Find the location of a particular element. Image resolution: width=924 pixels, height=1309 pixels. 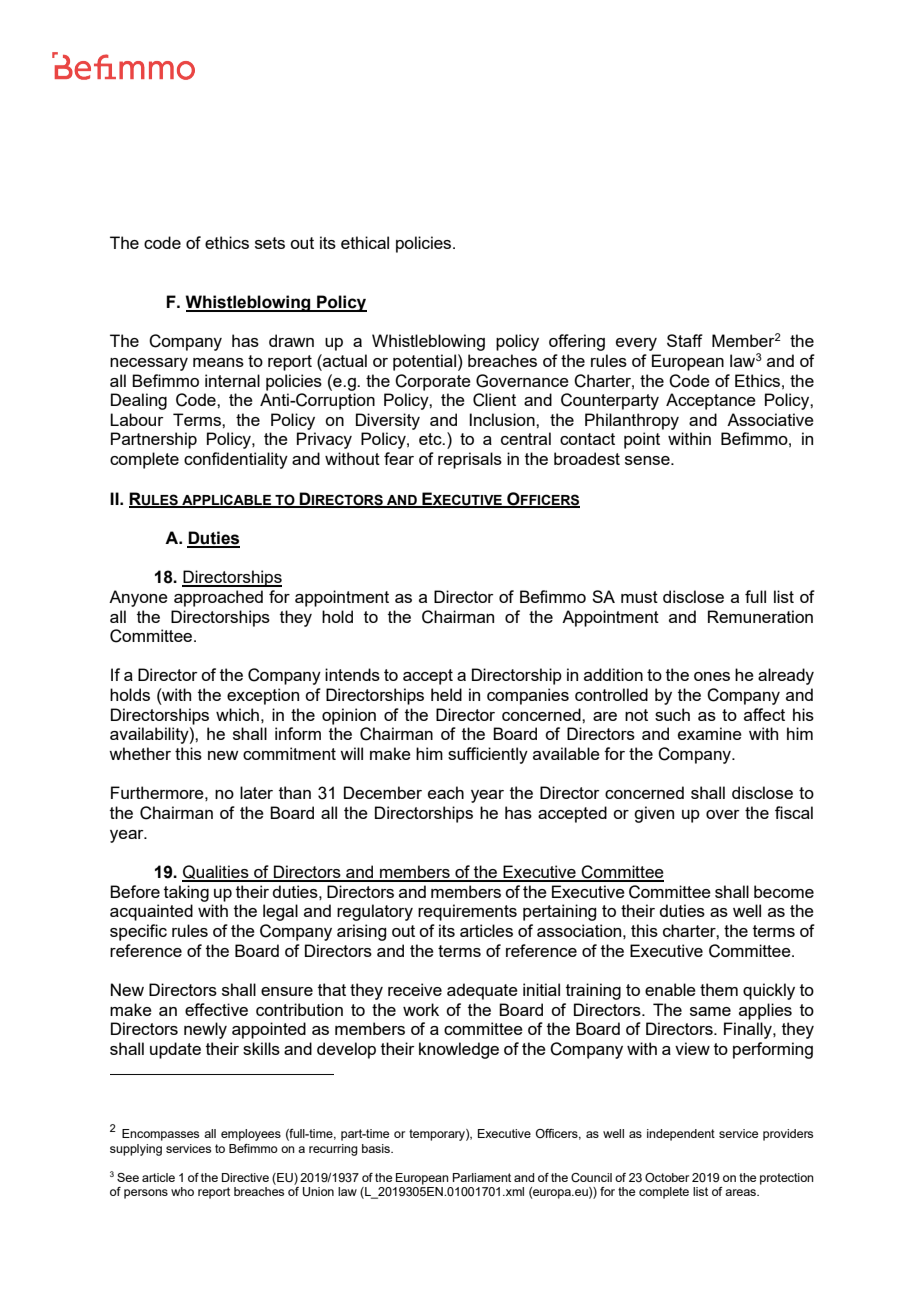

areas is located at coordinates (742, 1192).
